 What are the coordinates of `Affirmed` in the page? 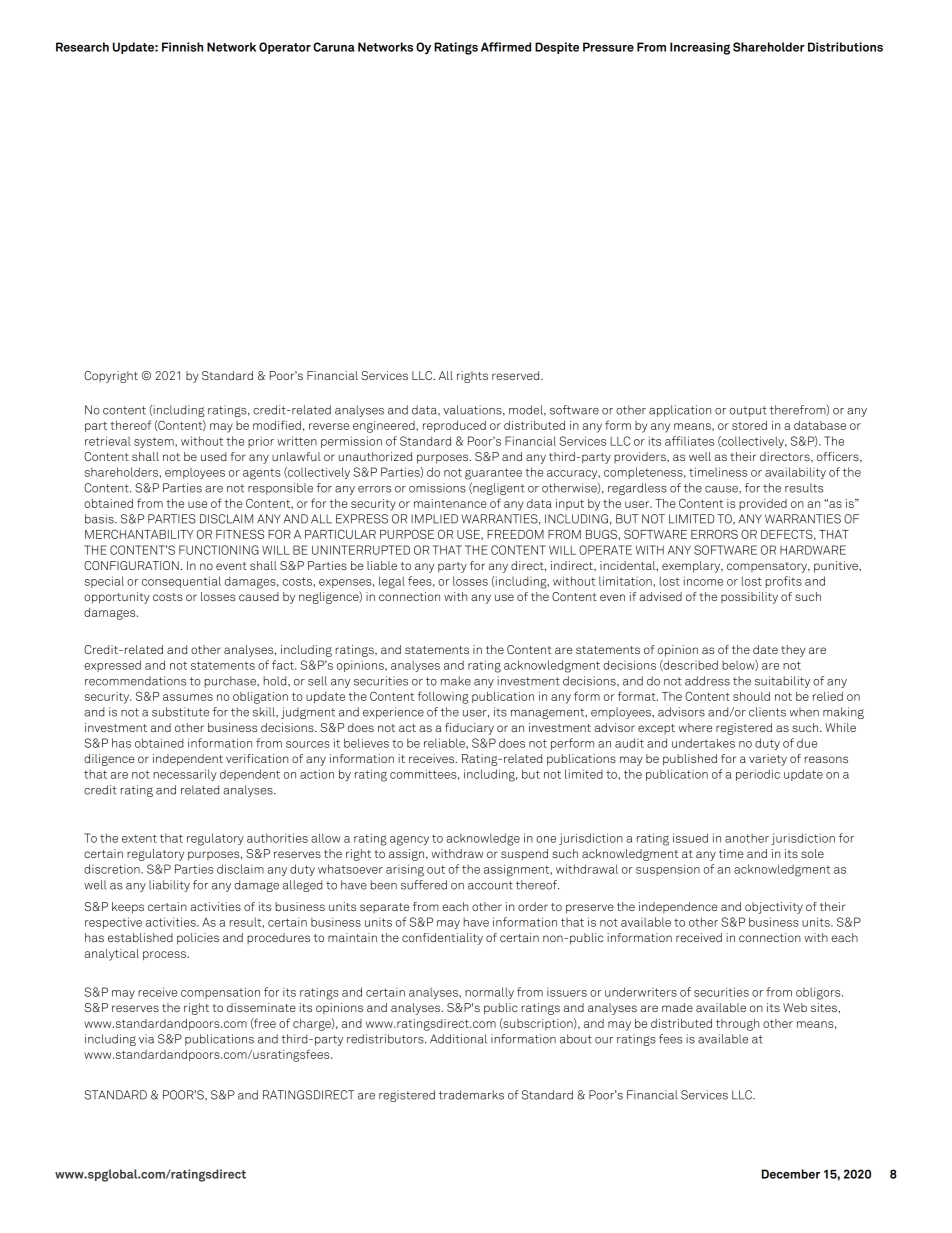 It's located at (506, 47).
